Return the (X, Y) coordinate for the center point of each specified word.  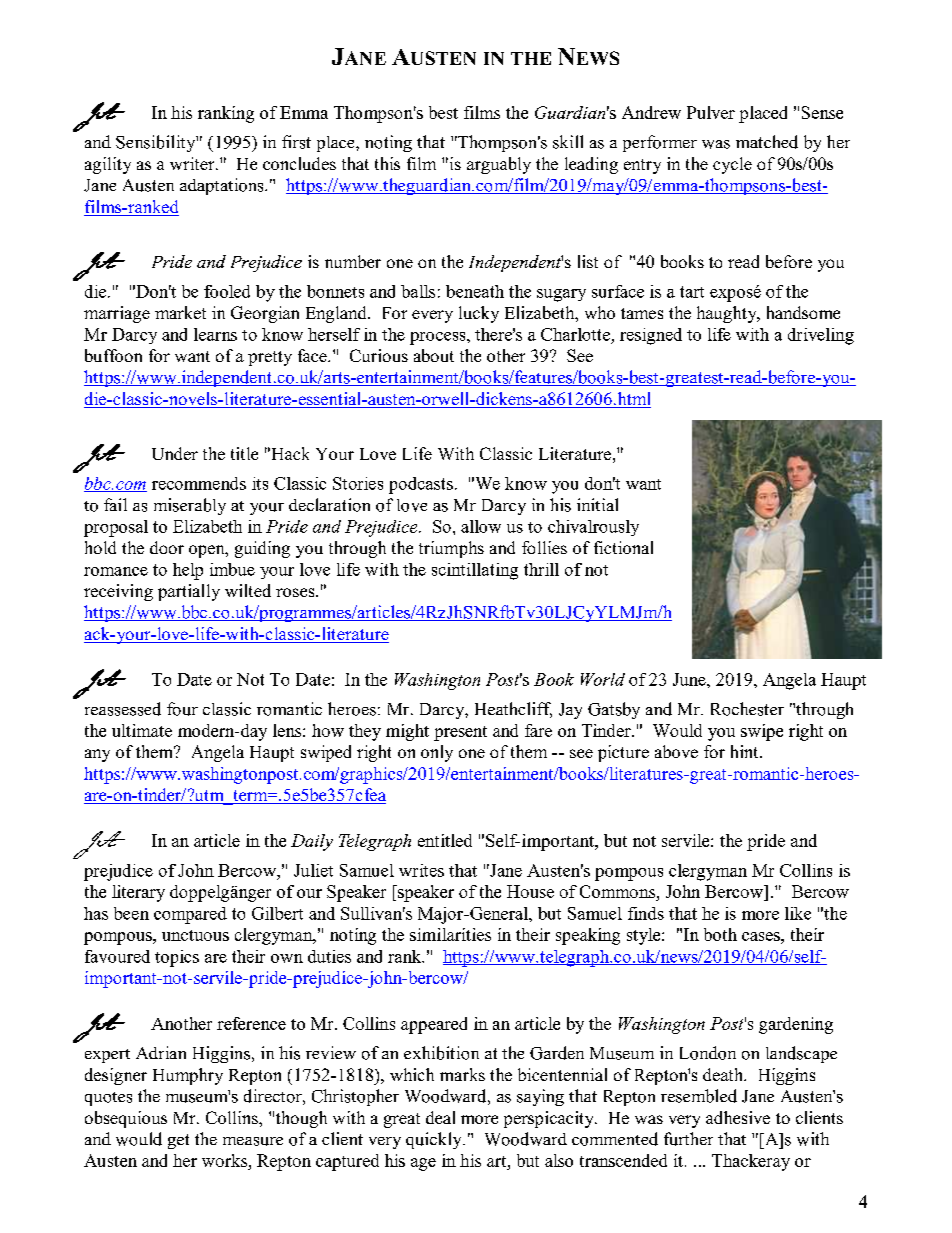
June (690, 679)
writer (193, 163)
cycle (732, 165)
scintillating (475, 571)
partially (189, 592)
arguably (499, 165)
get (178, 1141)
